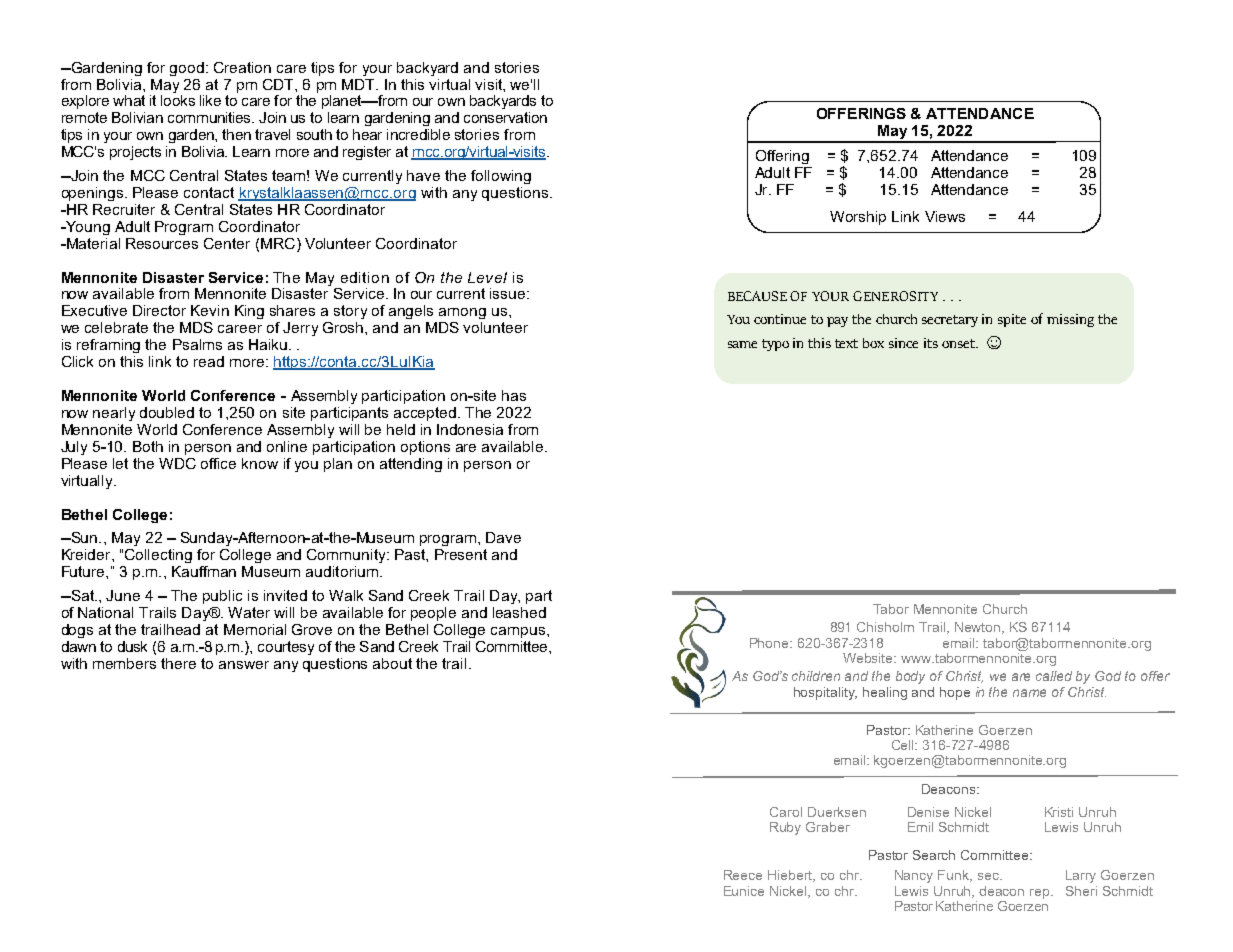 The image size is (1233, 952). I want to click on has, so click(514, 395).
